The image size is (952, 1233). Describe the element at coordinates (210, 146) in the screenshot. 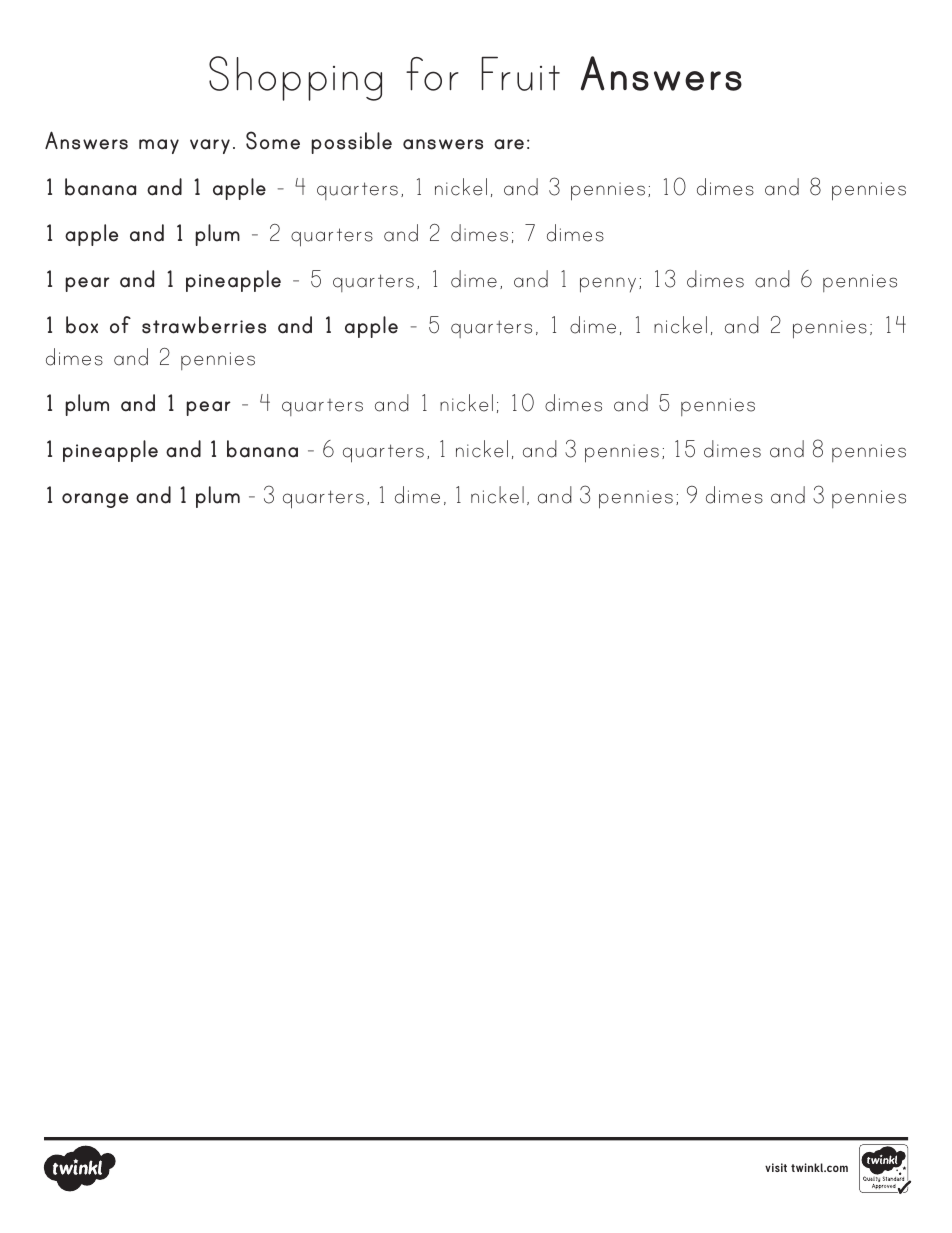

I see `vary` at that location.
